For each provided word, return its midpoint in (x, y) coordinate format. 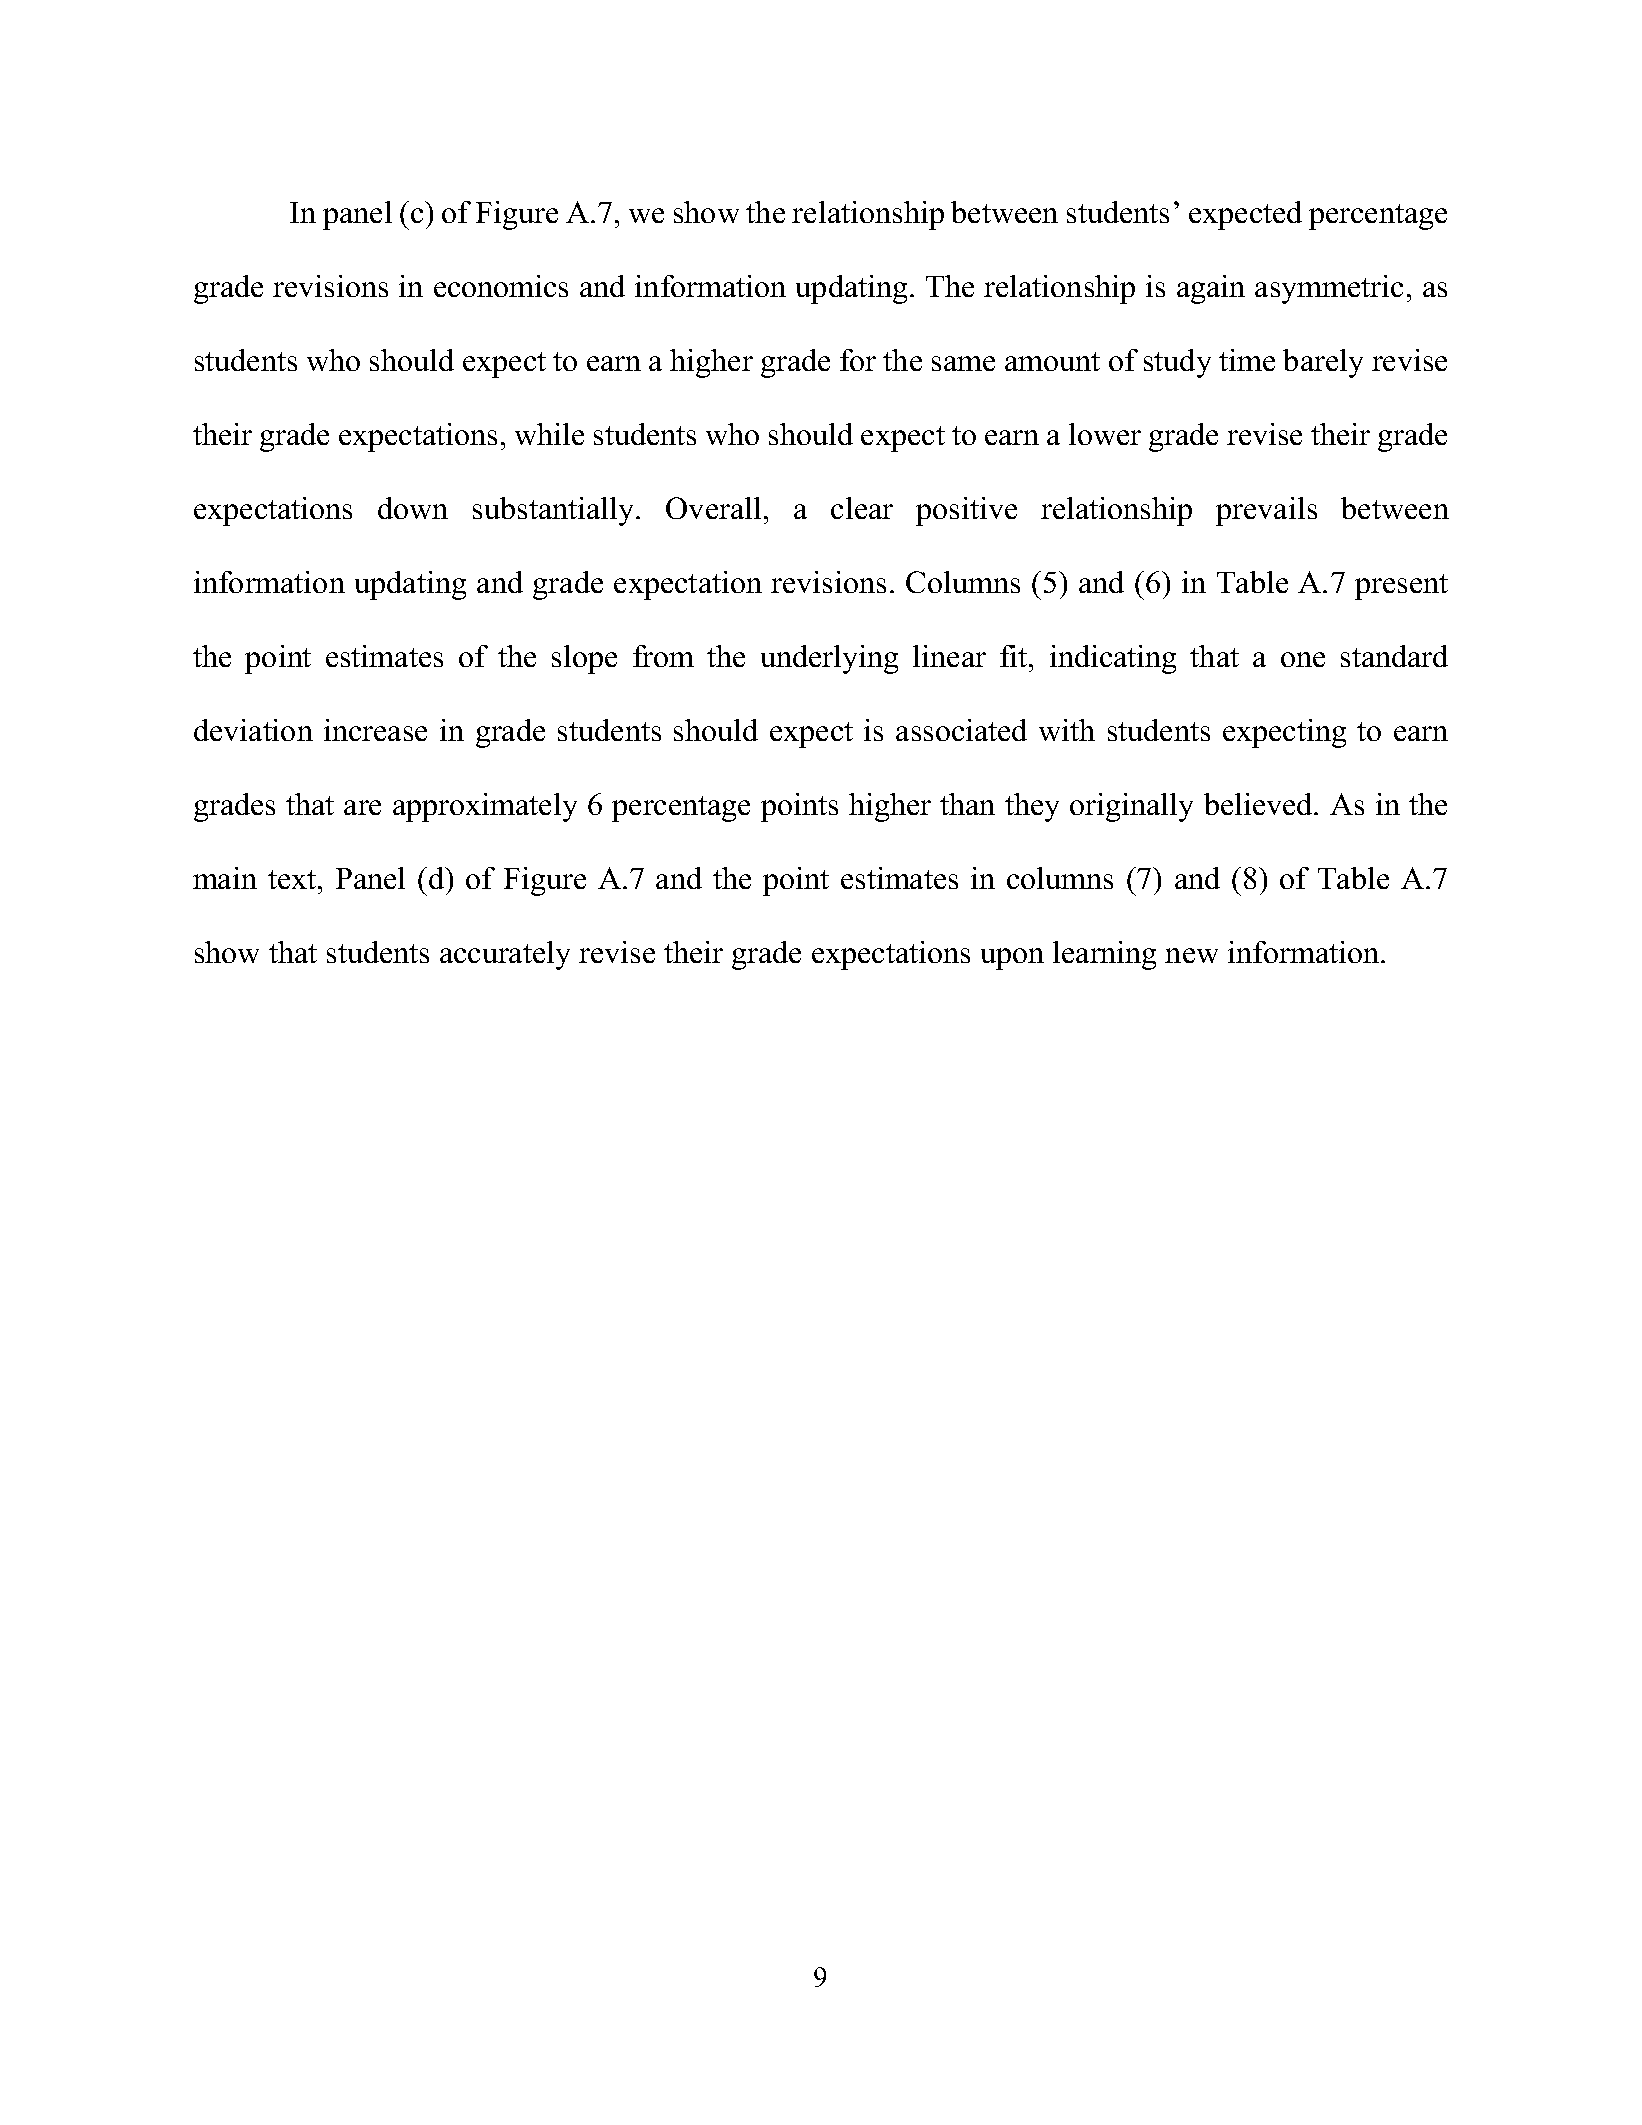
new (1191, 955)
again (1211, 289)
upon (1012, 959)
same (963, 363)
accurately (505, 955)
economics (501, 286)
